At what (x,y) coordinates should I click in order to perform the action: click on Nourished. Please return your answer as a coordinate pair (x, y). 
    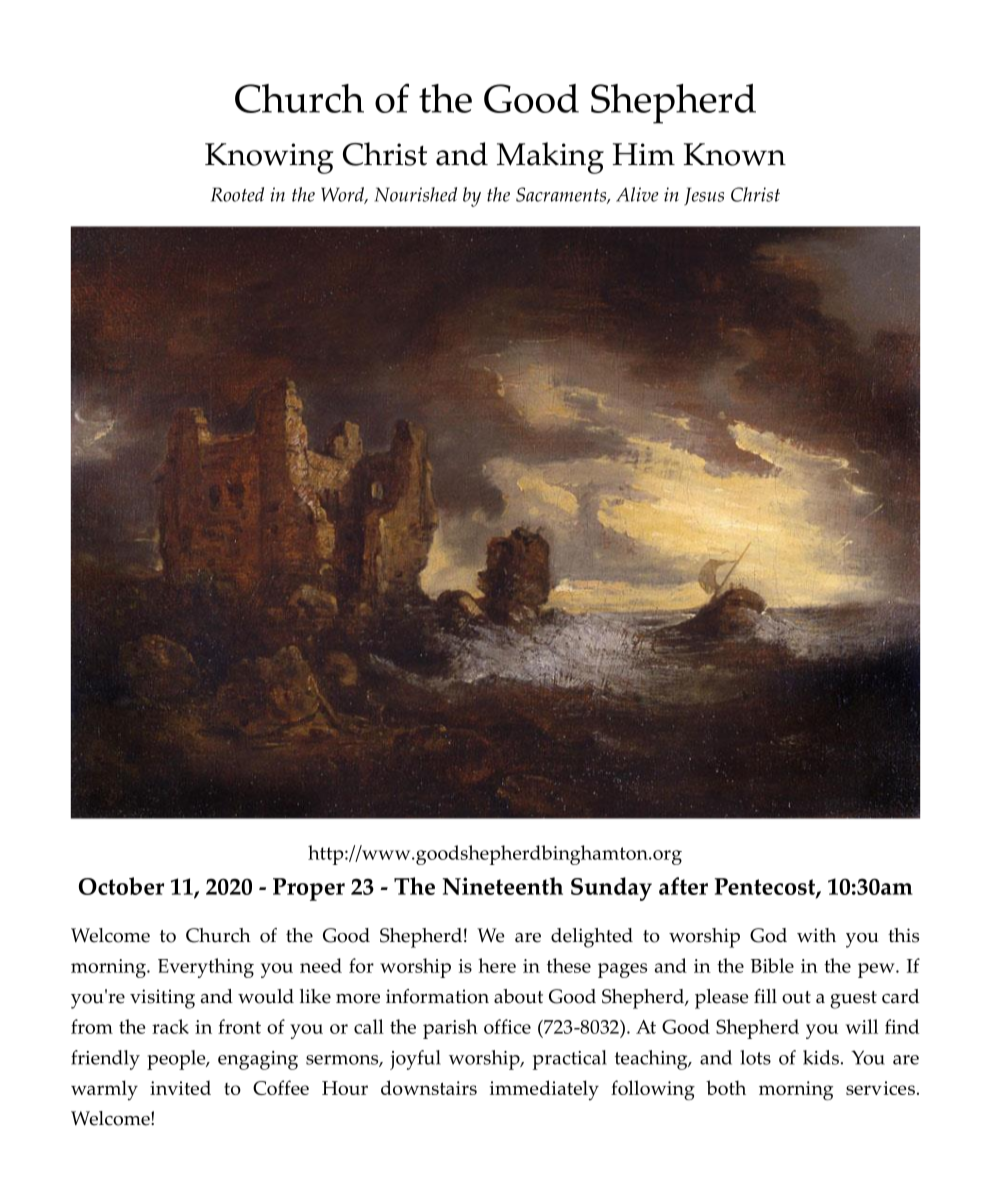
    Looking at the image, I should click on (415, 194).
